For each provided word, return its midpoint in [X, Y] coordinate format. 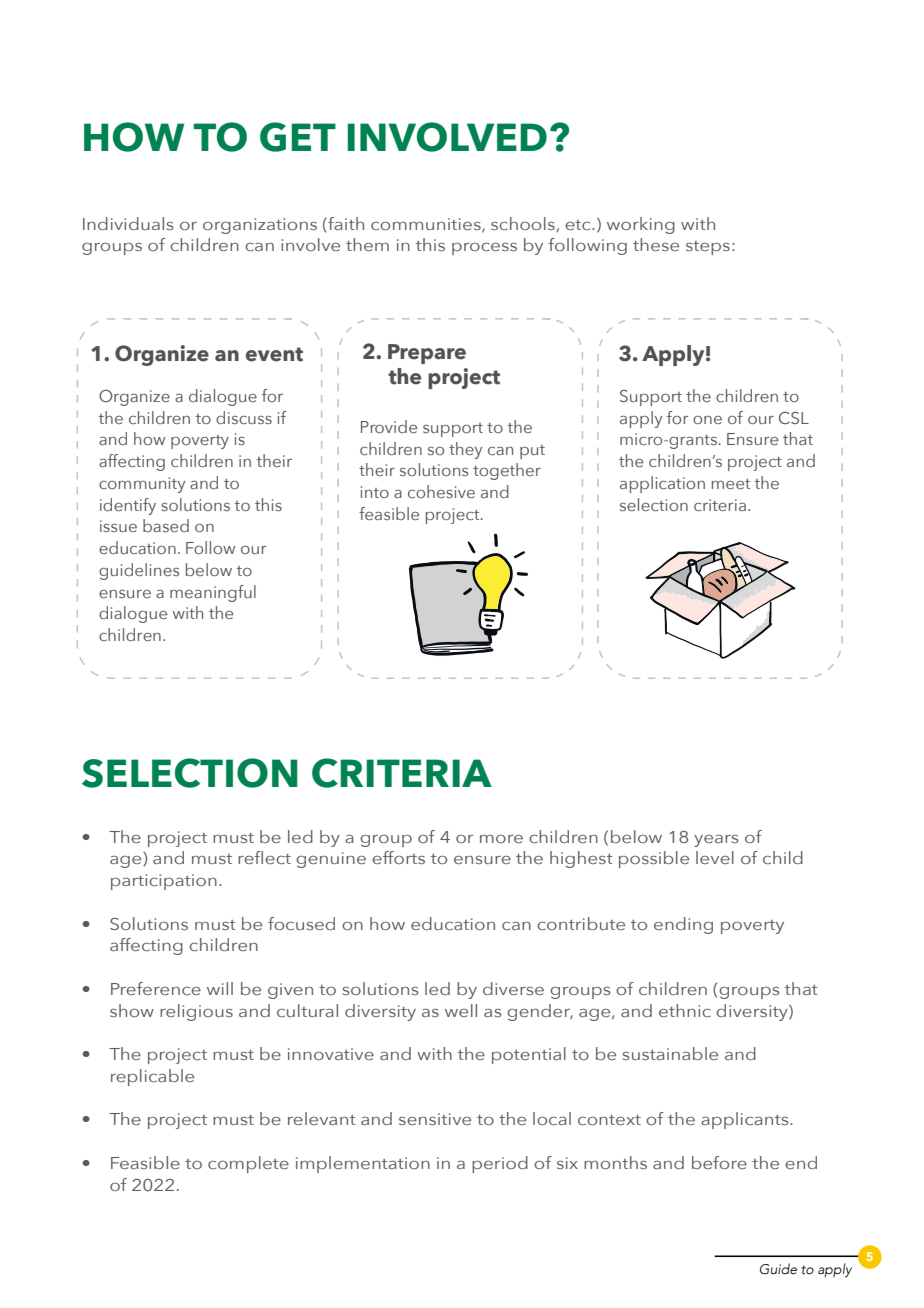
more [501, 839]
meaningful [213, 593]
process [484, 249]
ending [683, 925]
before [719, 1162]
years [716, 841]
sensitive [435, 1119]
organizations [260, 226]
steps [708, 248]
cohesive [441, 491]
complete [248, 1164]
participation [164, 882]
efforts [398, 857]
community [142, 485]
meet [731, 484]
